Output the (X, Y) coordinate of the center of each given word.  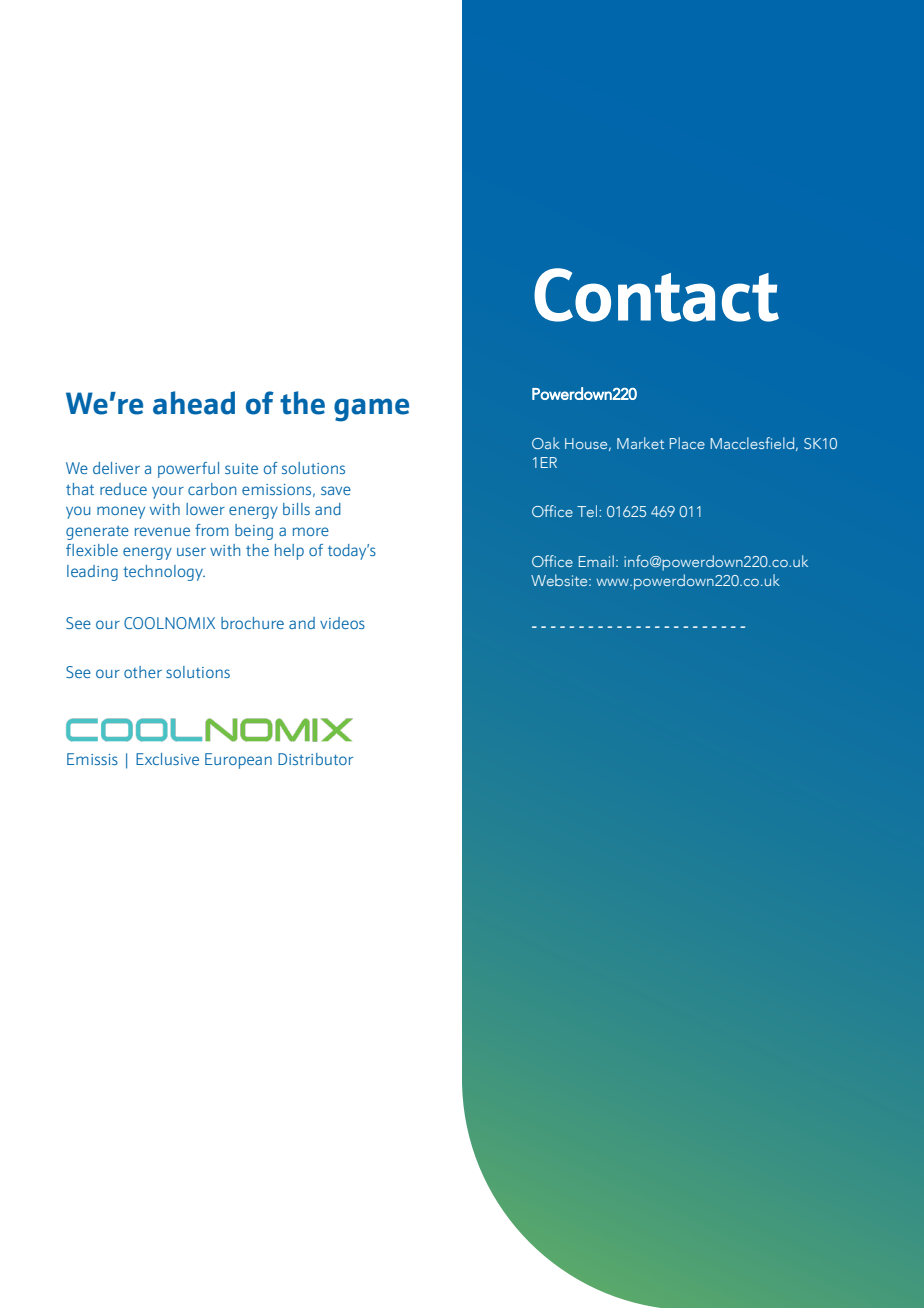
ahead (194, 403)
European (238, 761)
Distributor (315, 759)
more (311, 531)
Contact (656, 295)
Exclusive (167, 759)
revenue (162, 531)
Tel (588, 511)
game (371, 410)
